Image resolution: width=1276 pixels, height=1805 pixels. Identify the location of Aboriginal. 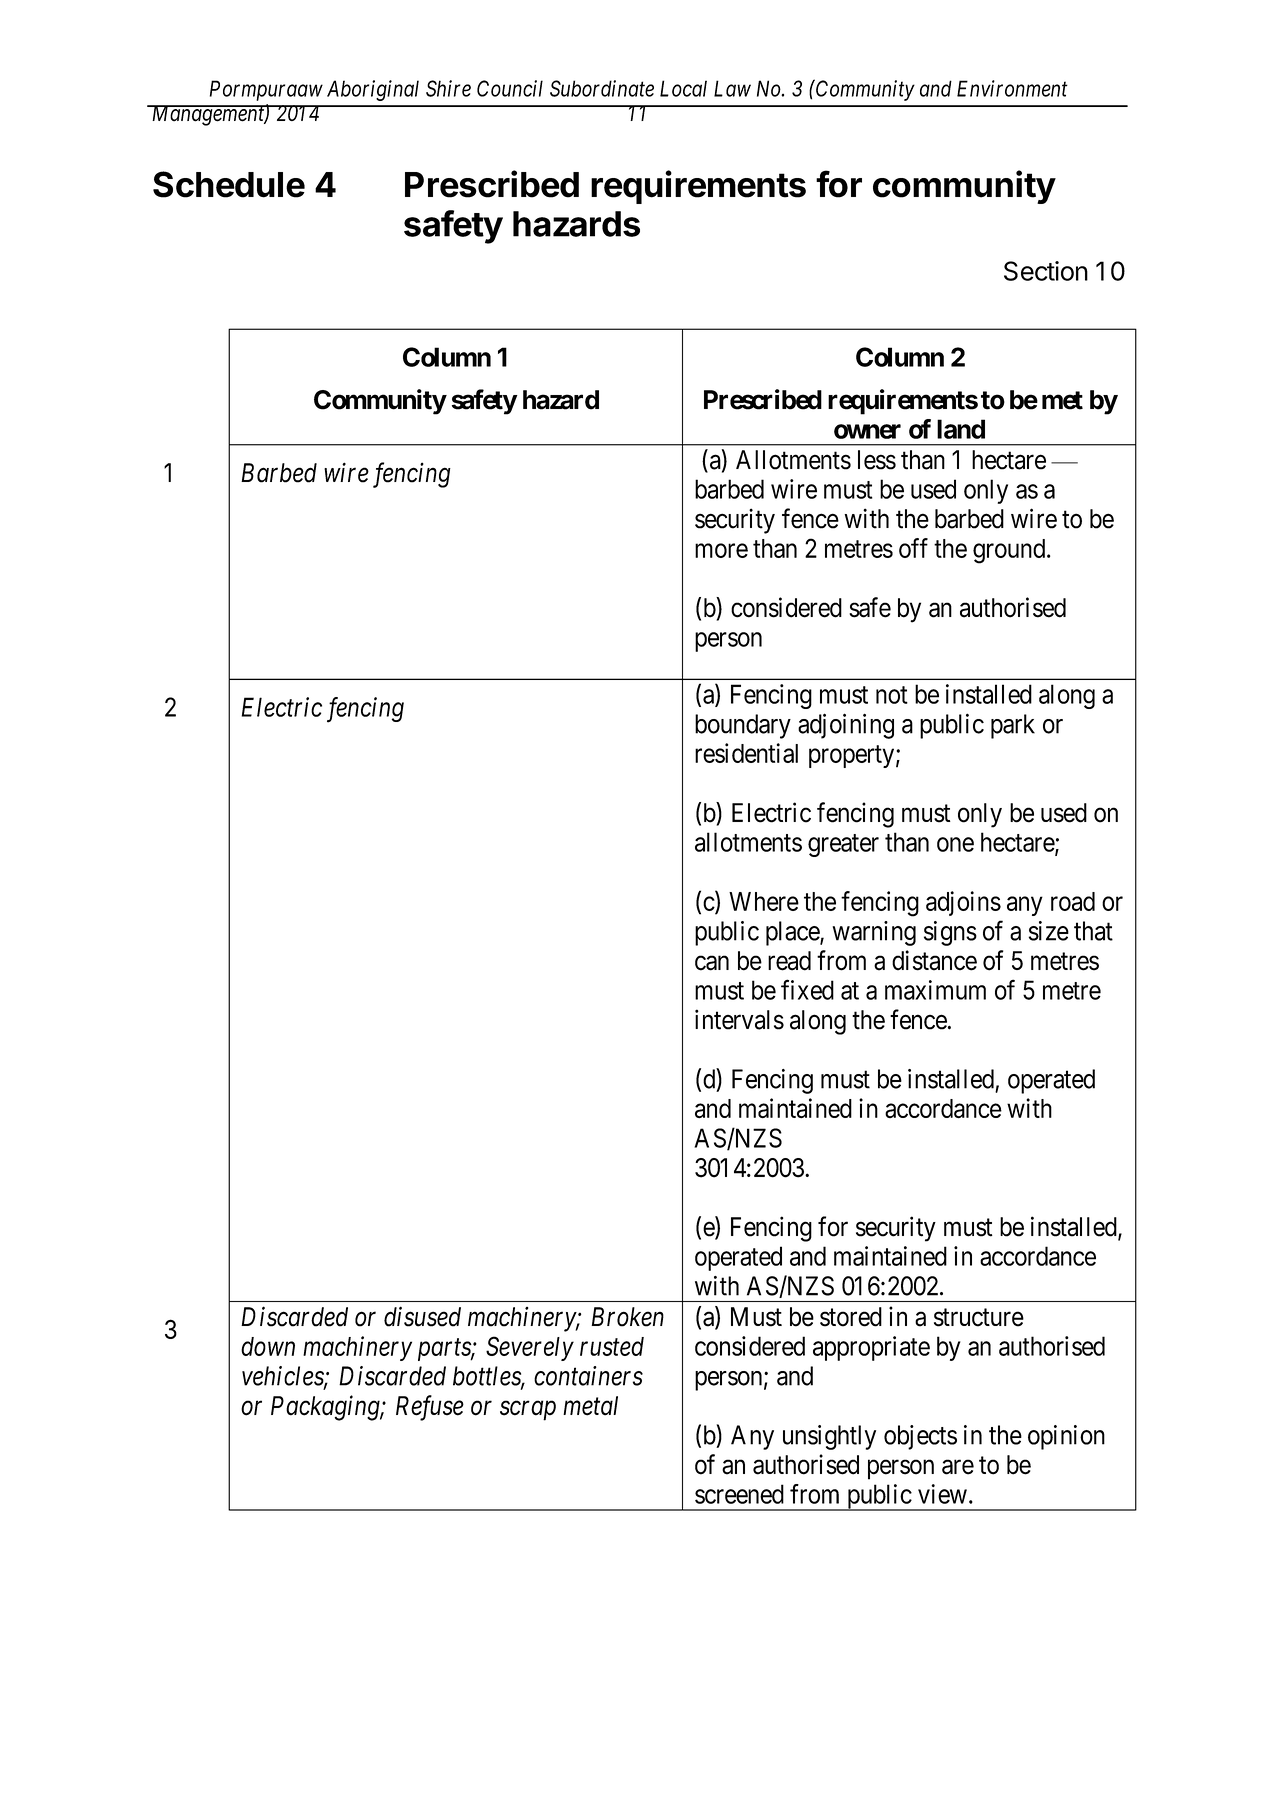
(373, 90).
